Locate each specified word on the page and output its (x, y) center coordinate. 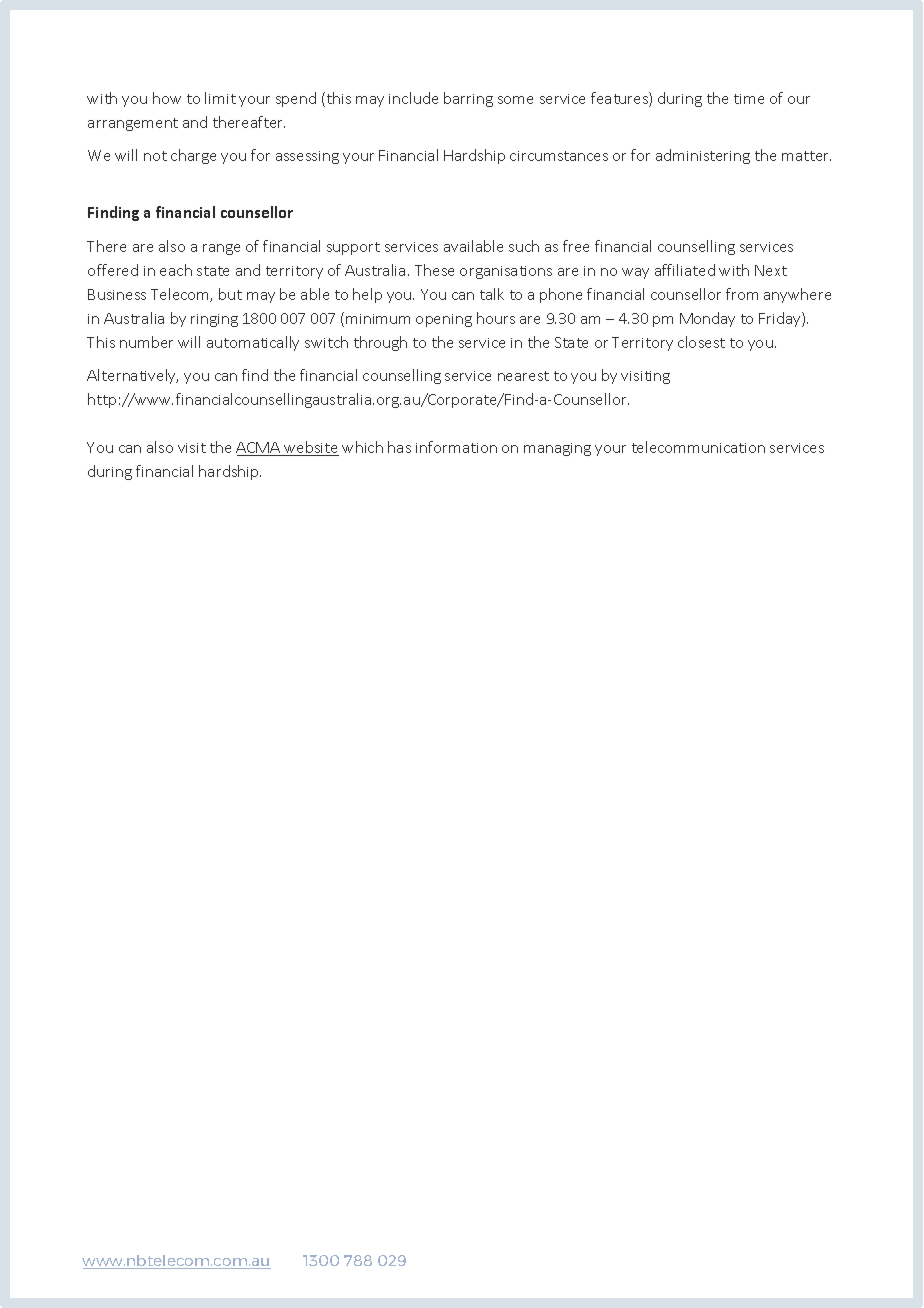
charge (193, 156)
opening (444, 320)
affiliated (685, 270)
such (524, 246)
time (749, 99)
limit (220, 98)
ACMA (259, 449)
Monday (707, 319)
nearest (523, 376)
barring (468, 99)
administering (703, 156)
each (176, 270)
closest (701, 342)
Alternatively (132, 376)
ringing (214, 320)
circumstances (559, 156)
